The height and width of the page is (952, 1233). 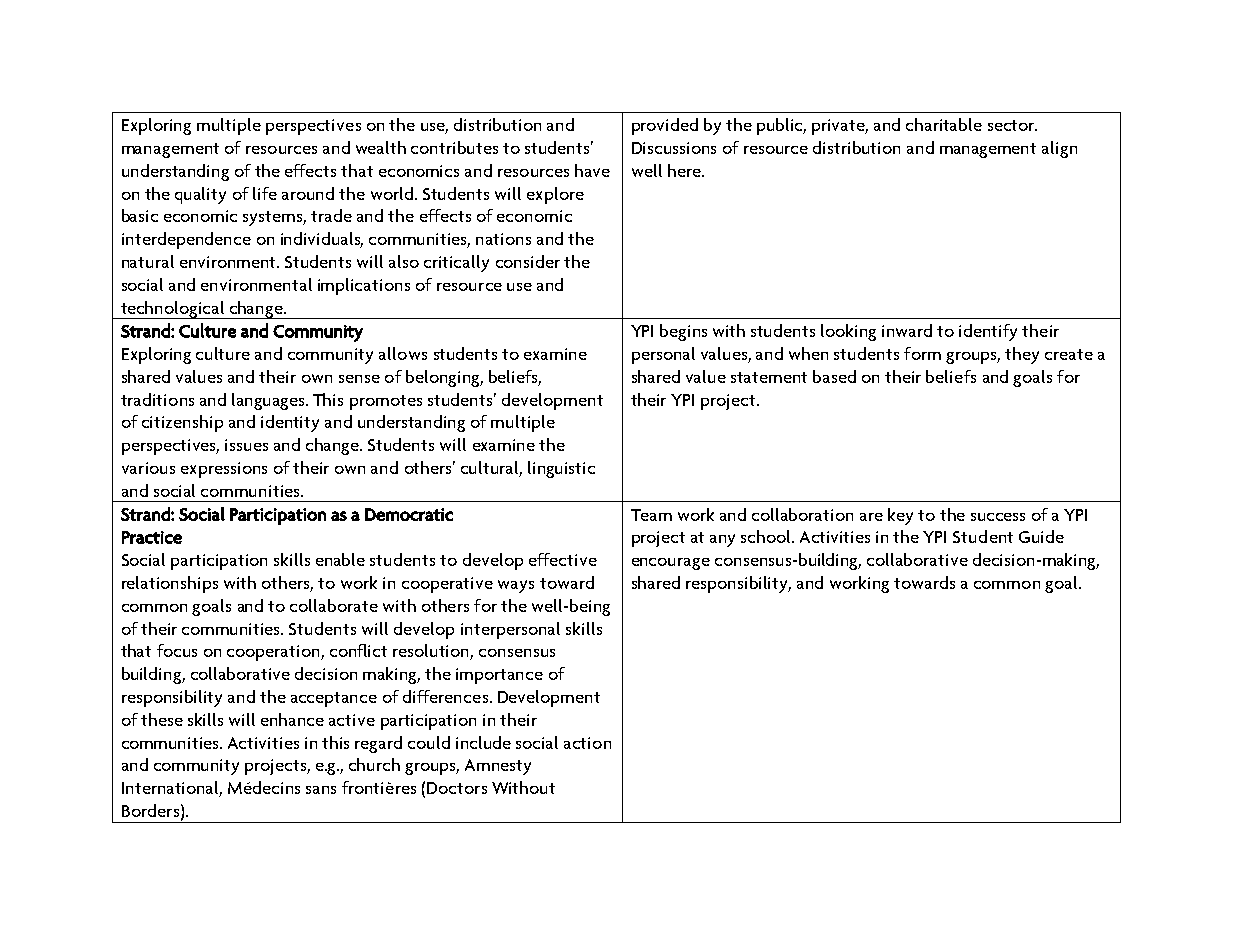 What do you see at coordinates (274, 653) in the page?
I see `cooperation` at bounding box center [274, 653].
